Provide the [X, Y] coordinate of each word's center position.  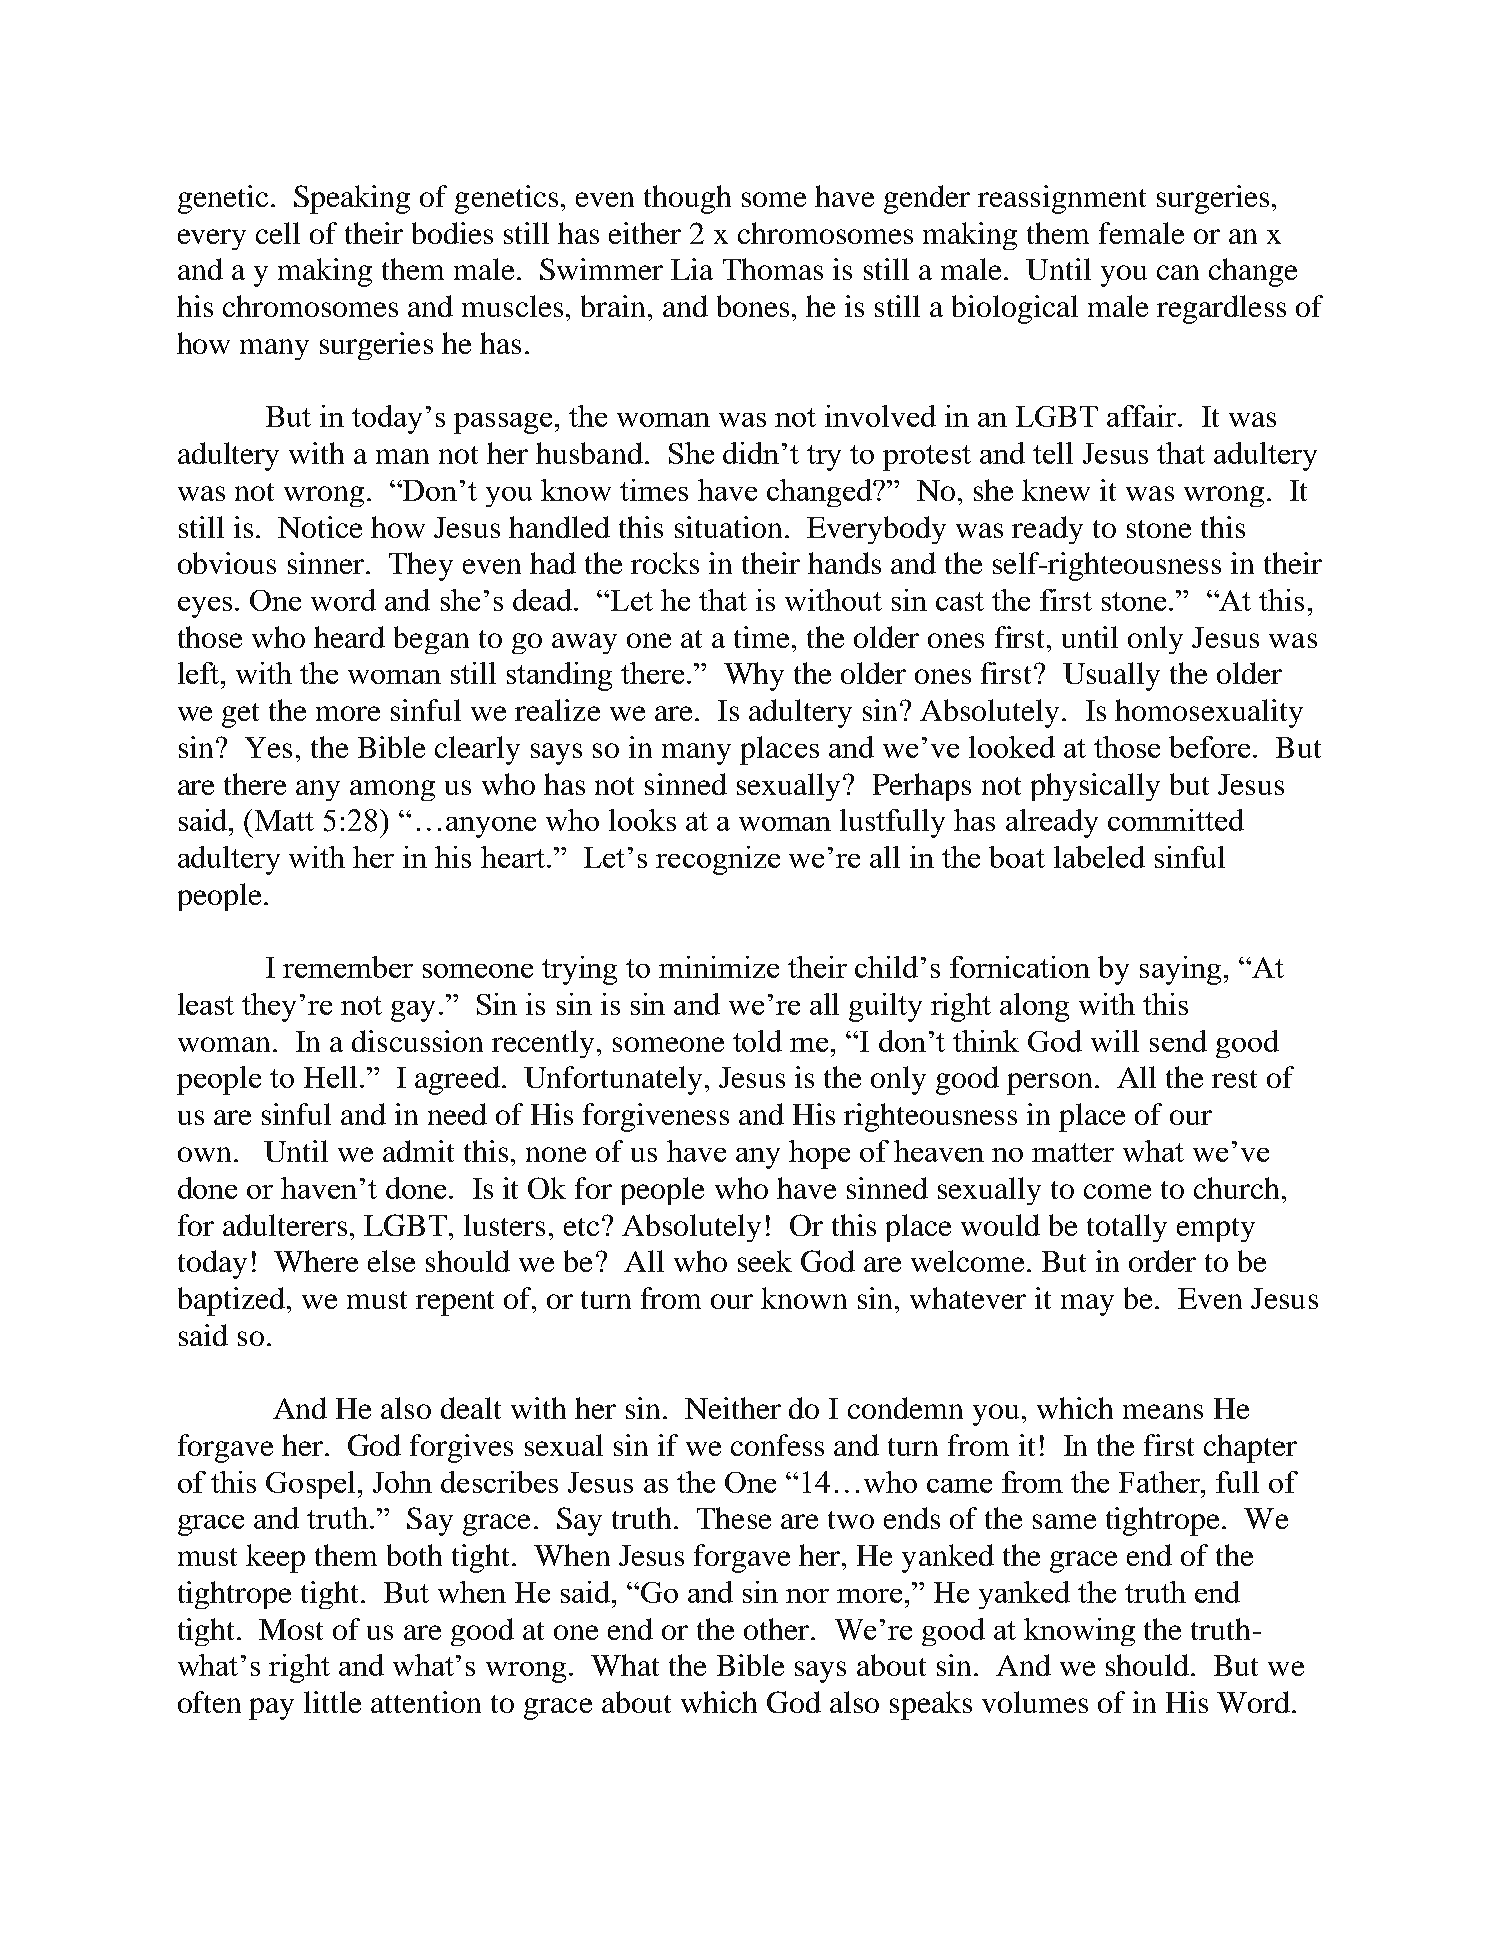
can [1178, 272]
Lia [692, 269]
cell [278, 233]
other [778, 1629]
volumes [1035, 1702]
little [332, 1702]
